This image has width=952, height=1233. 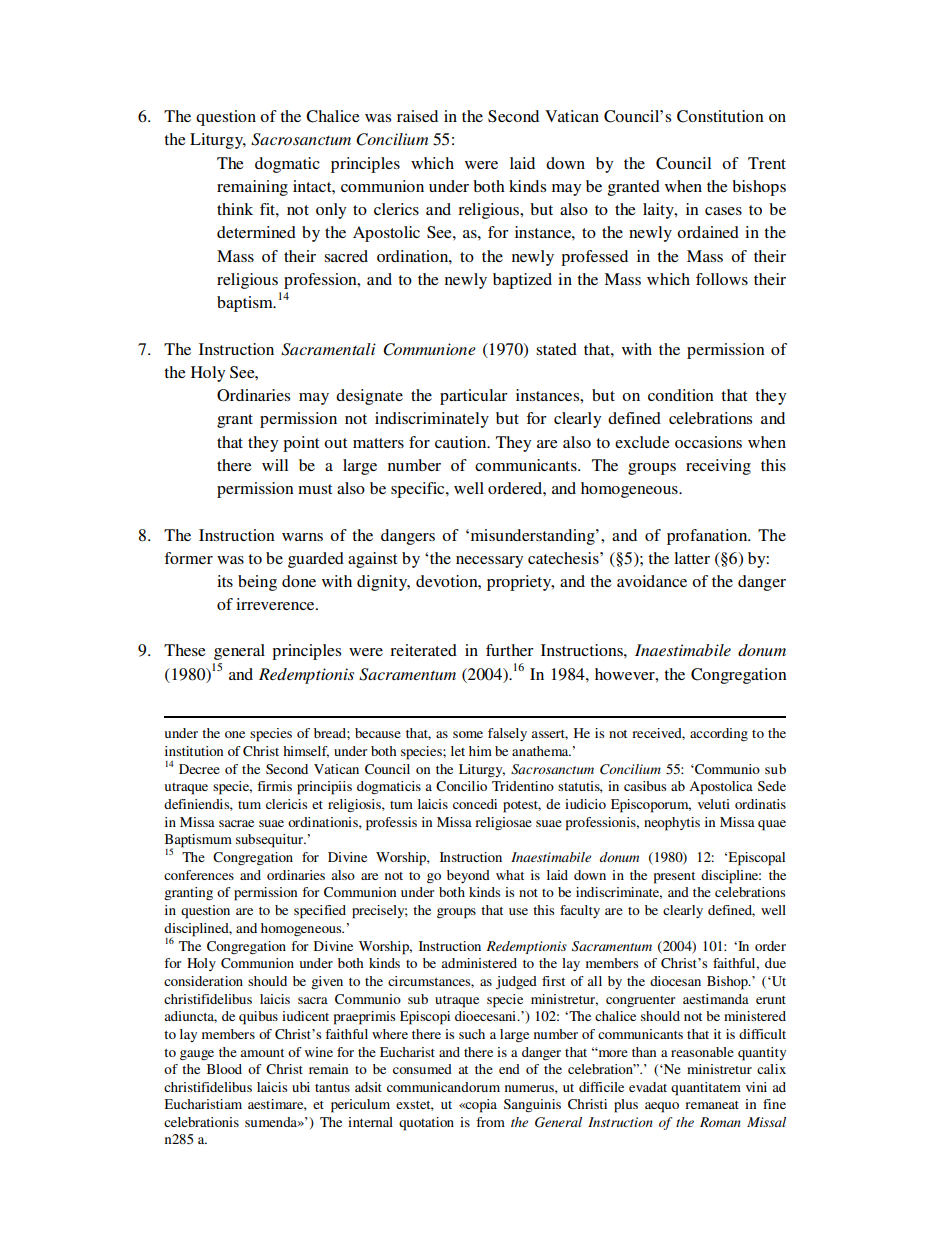 What do you see at coordinates (462, 442) in the image?
I see `caution` at bounding box center [462, 442].
